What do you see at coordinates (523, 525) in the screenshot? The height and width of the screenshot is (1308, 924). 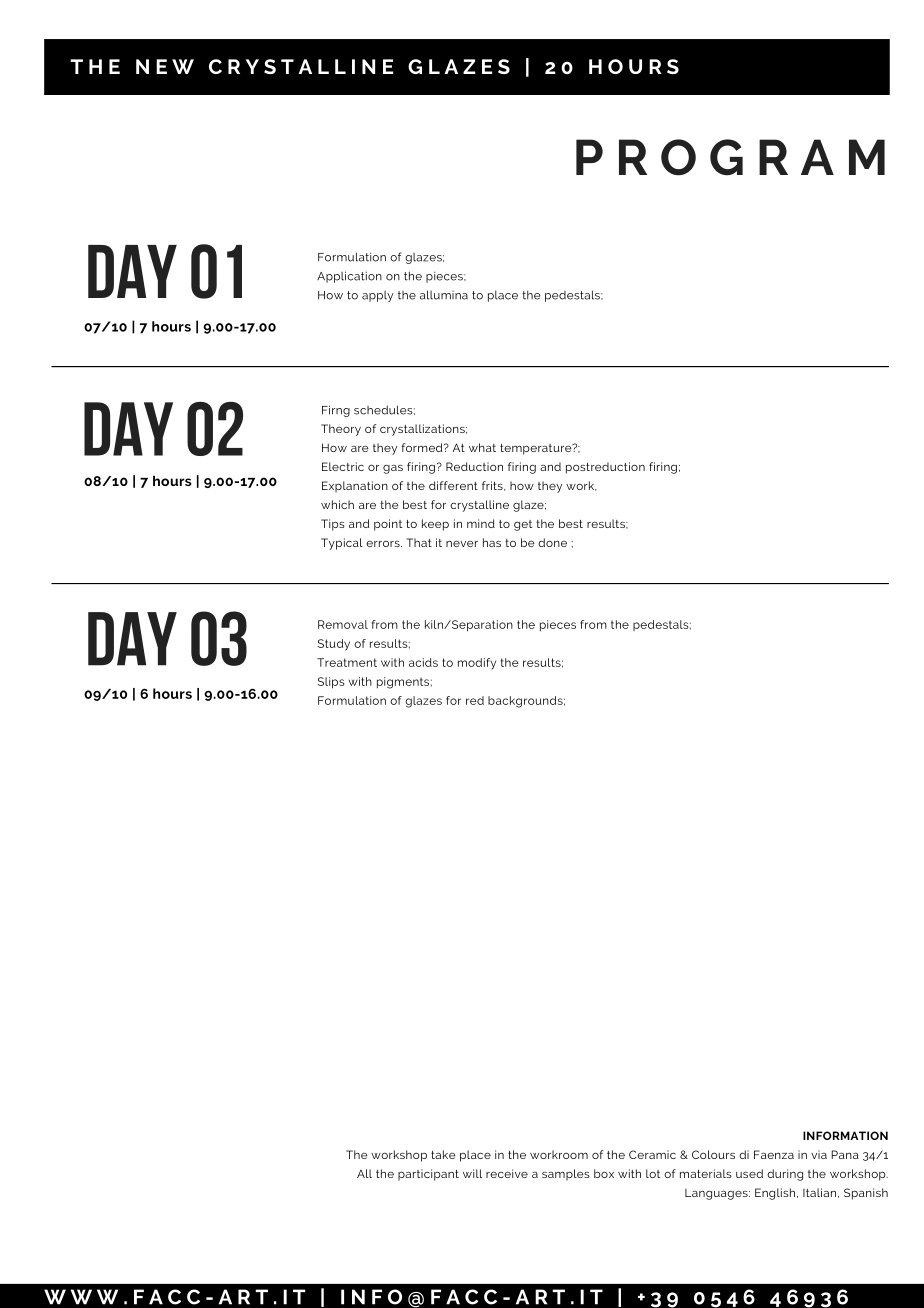 I see `get` at bounding box center [523, 525].
